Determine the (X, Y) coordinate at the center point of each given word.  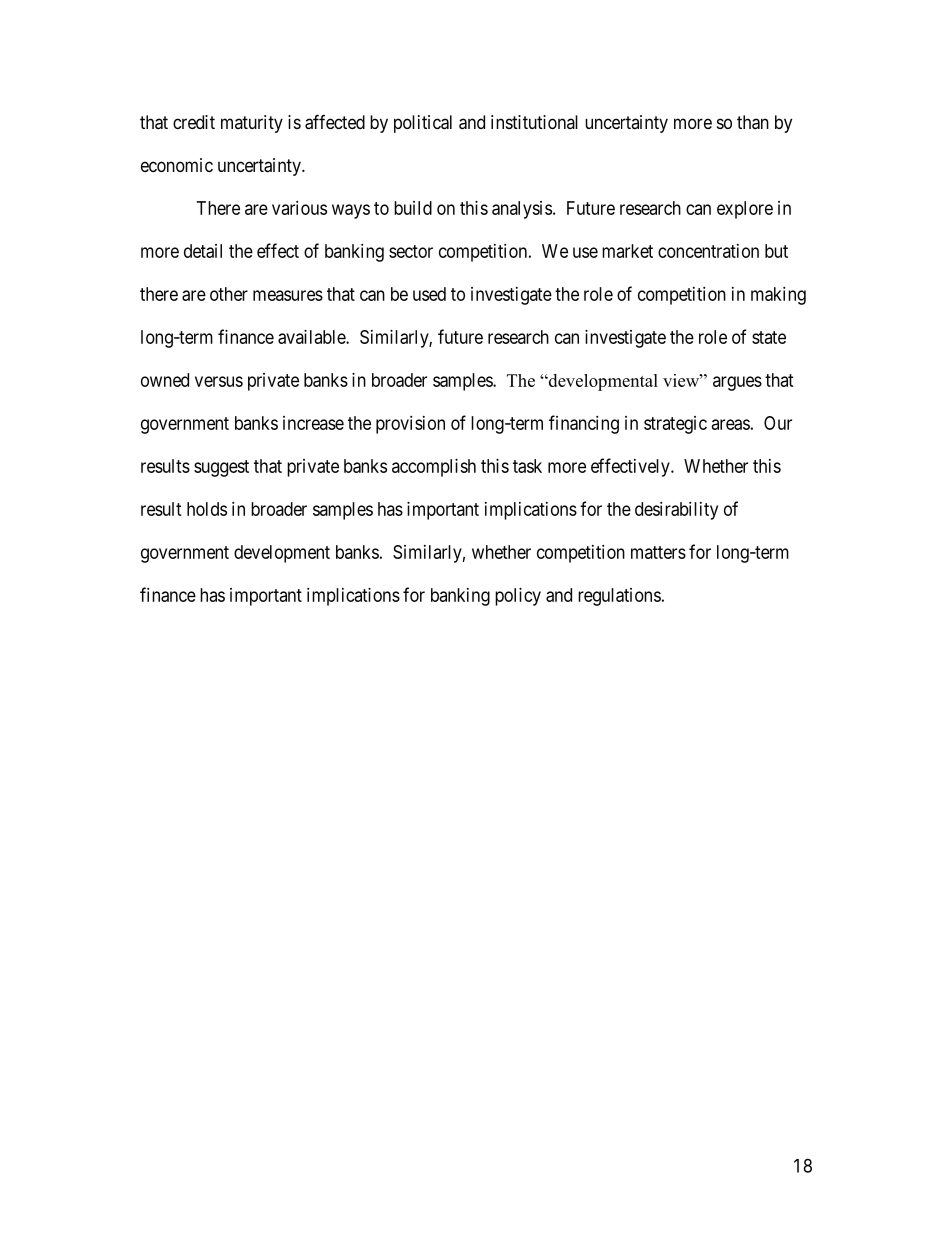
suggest (221, 468)
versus (219, 381)
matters (658, 552)
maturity (252, 124)
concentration (708, 251)
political (423, 124)
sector (411, 251)
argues (737, 383)
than (753, 122)
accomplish (434, 468)
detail (203, 251)
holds (207, 509)
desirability (676, 511)
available (312, 337)
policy (518, 597)
